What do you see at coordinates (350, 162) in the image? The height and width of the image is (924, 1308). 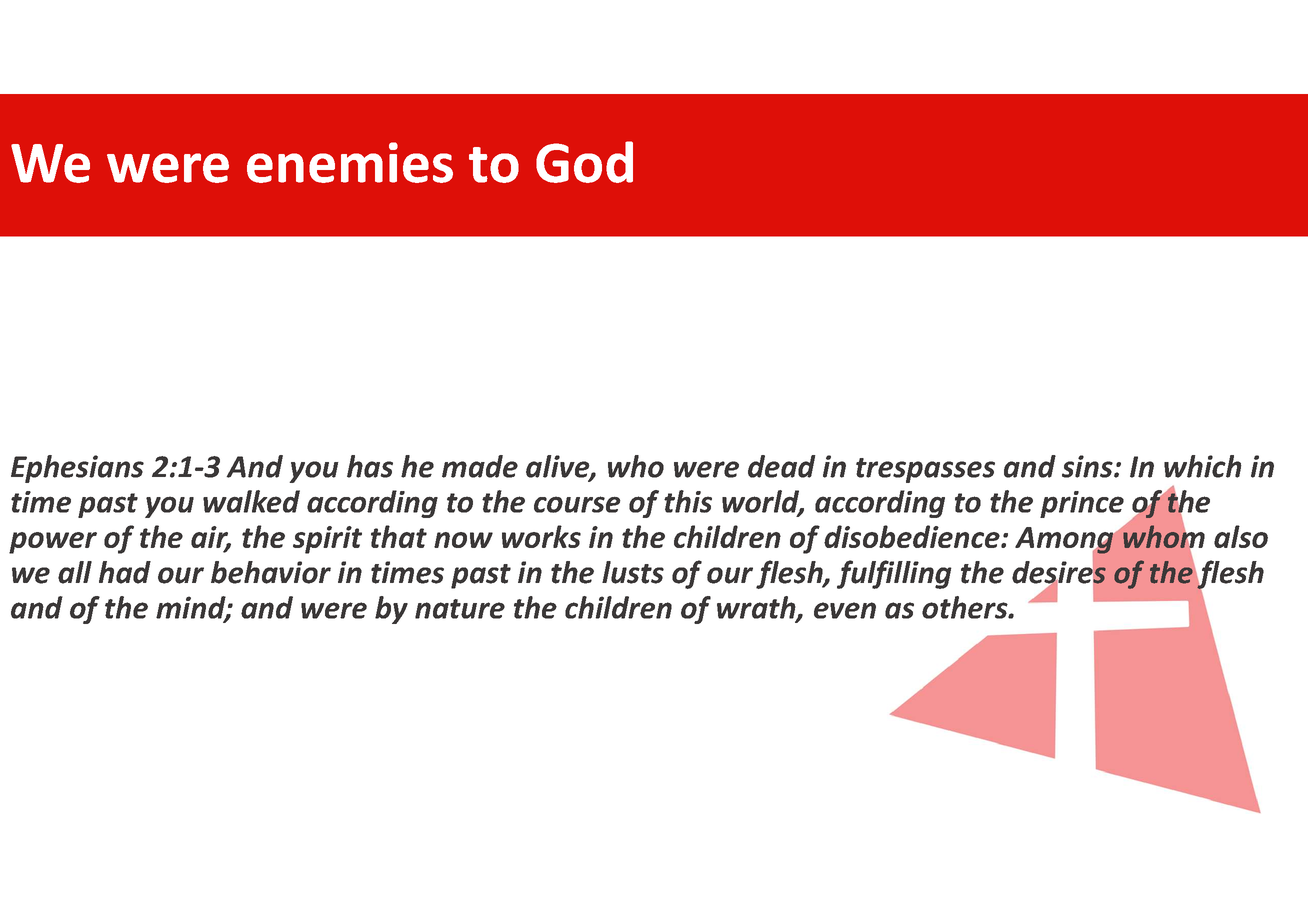 I see `enemies` at bounding box center [350, 162].
